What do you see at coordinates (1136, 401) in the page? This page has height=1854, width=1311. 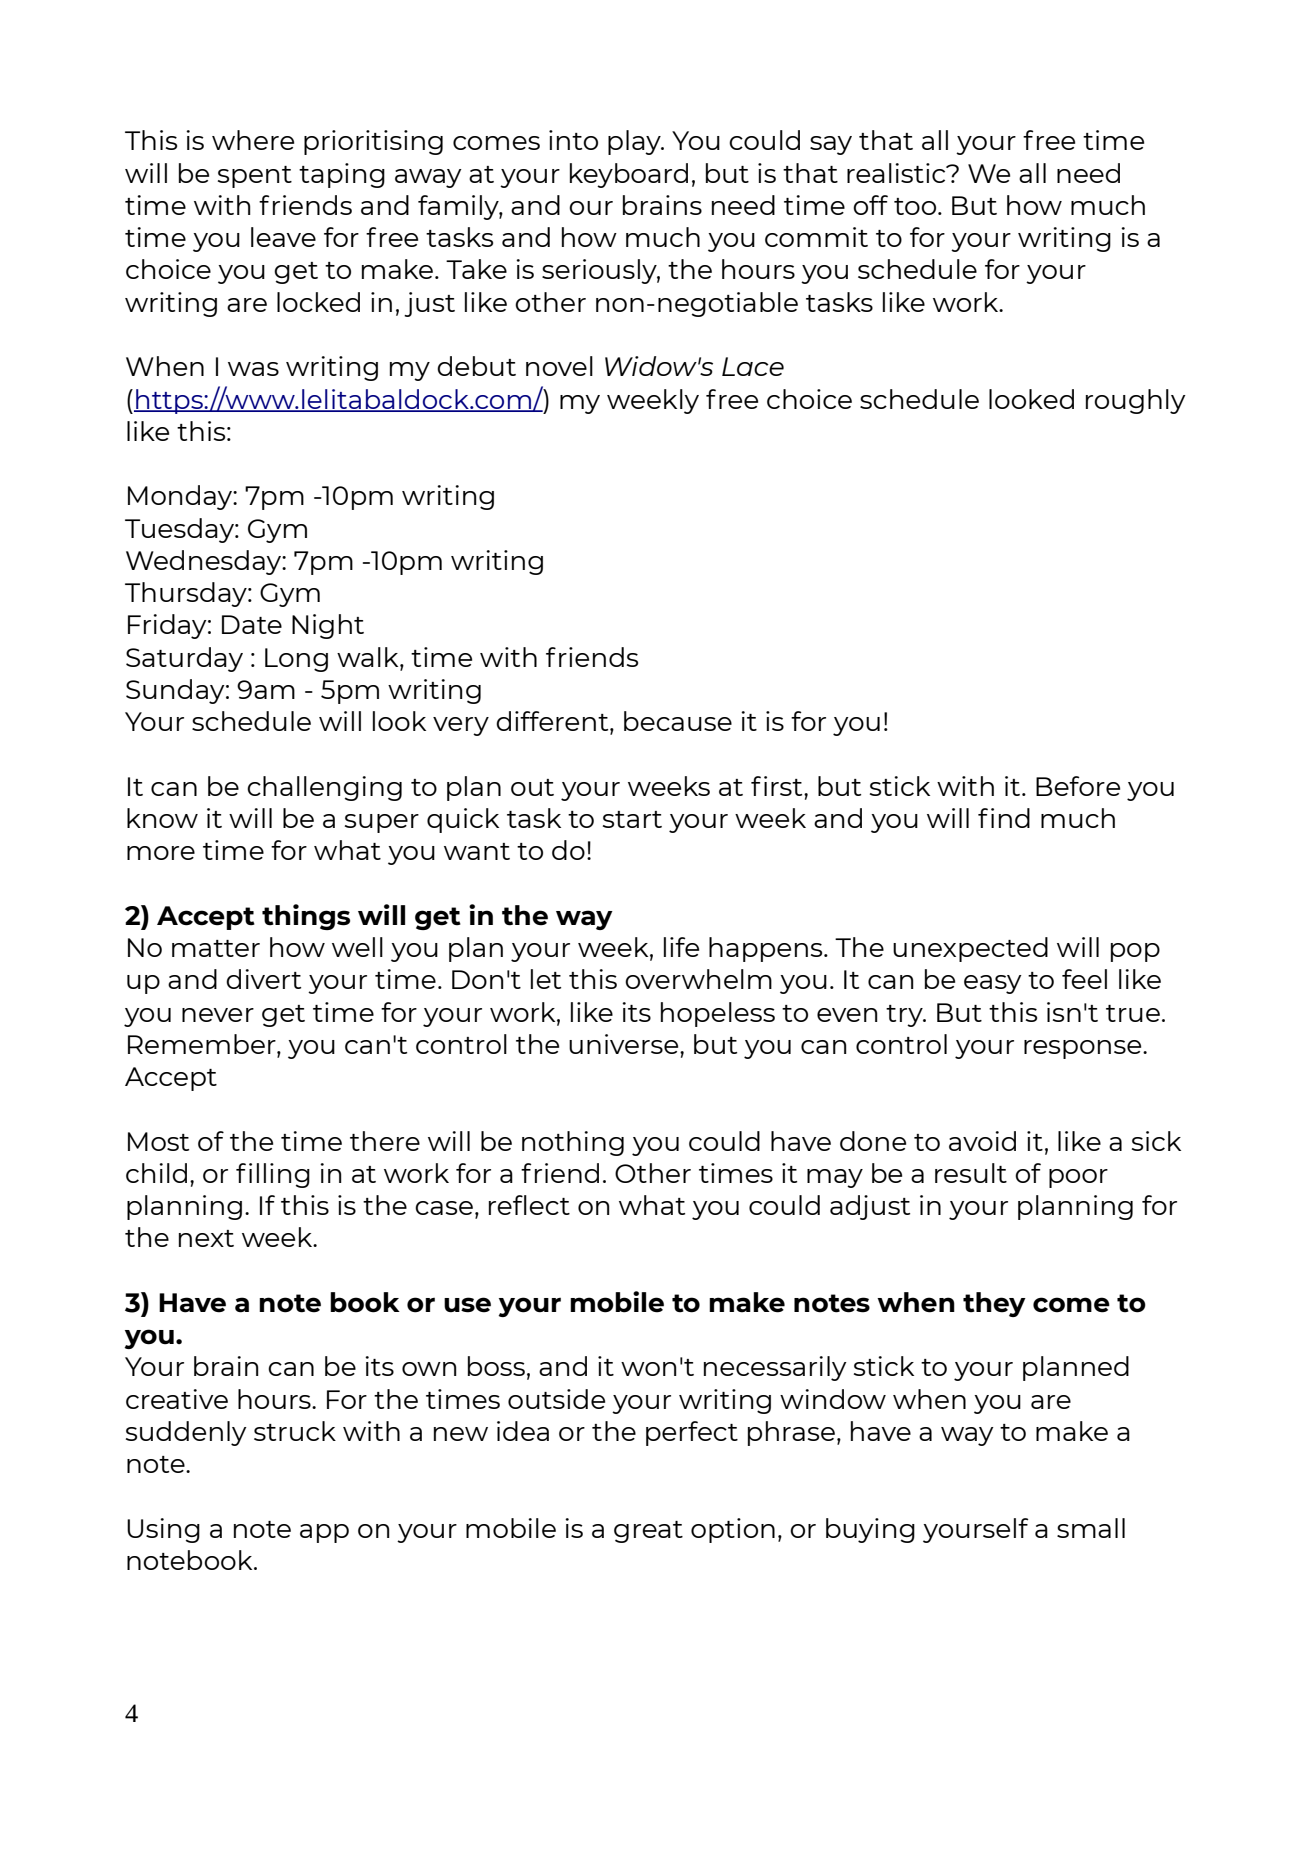 I see `roughly` at bounding box center [1136, 401].
